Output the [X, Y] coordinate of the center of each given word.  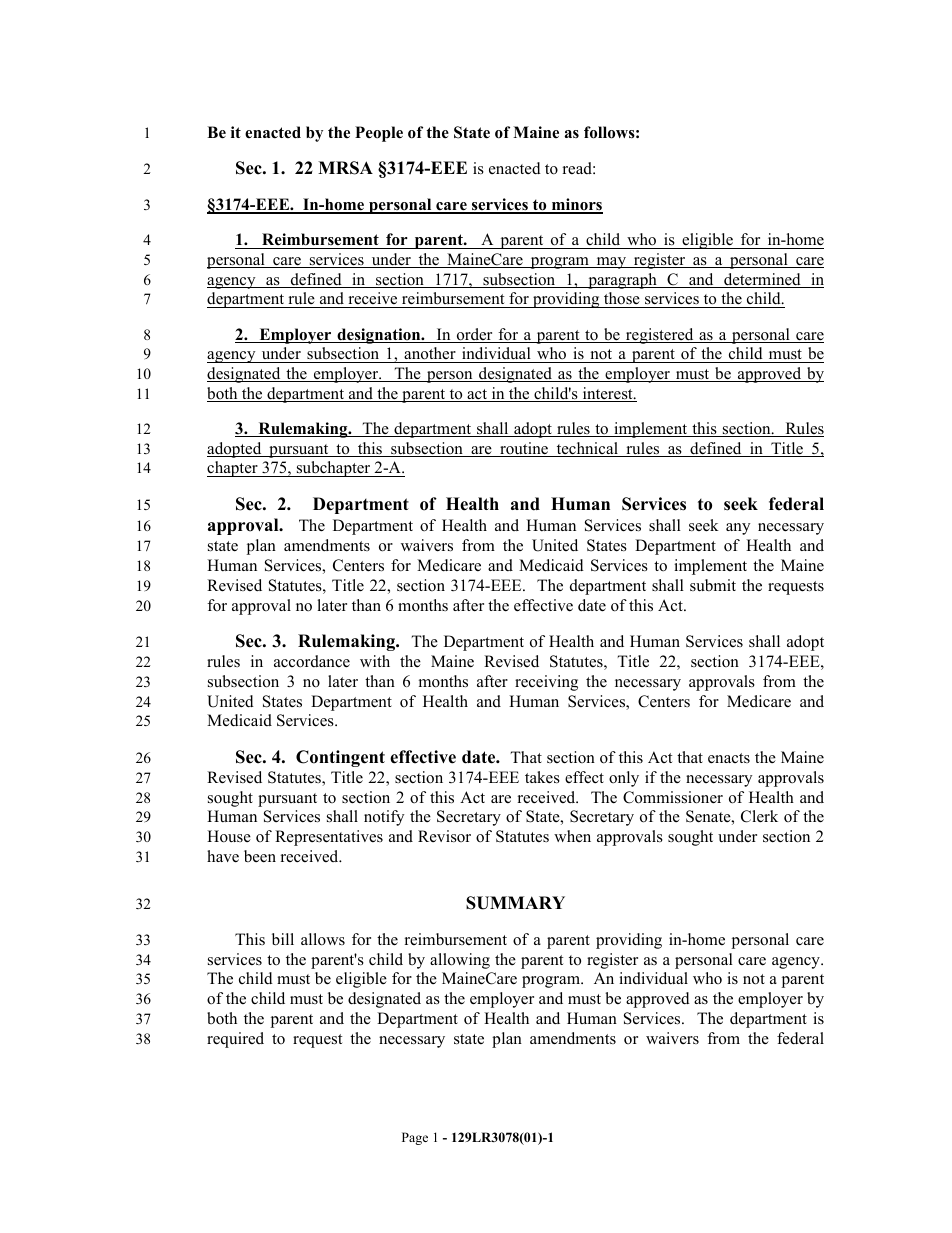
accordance [312, 661]
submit [713, 585]
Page [415, 1138]
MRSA [345, 168]
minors [576, 205]
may [611, 263]
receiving [546, 683]
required [235, 1040]
